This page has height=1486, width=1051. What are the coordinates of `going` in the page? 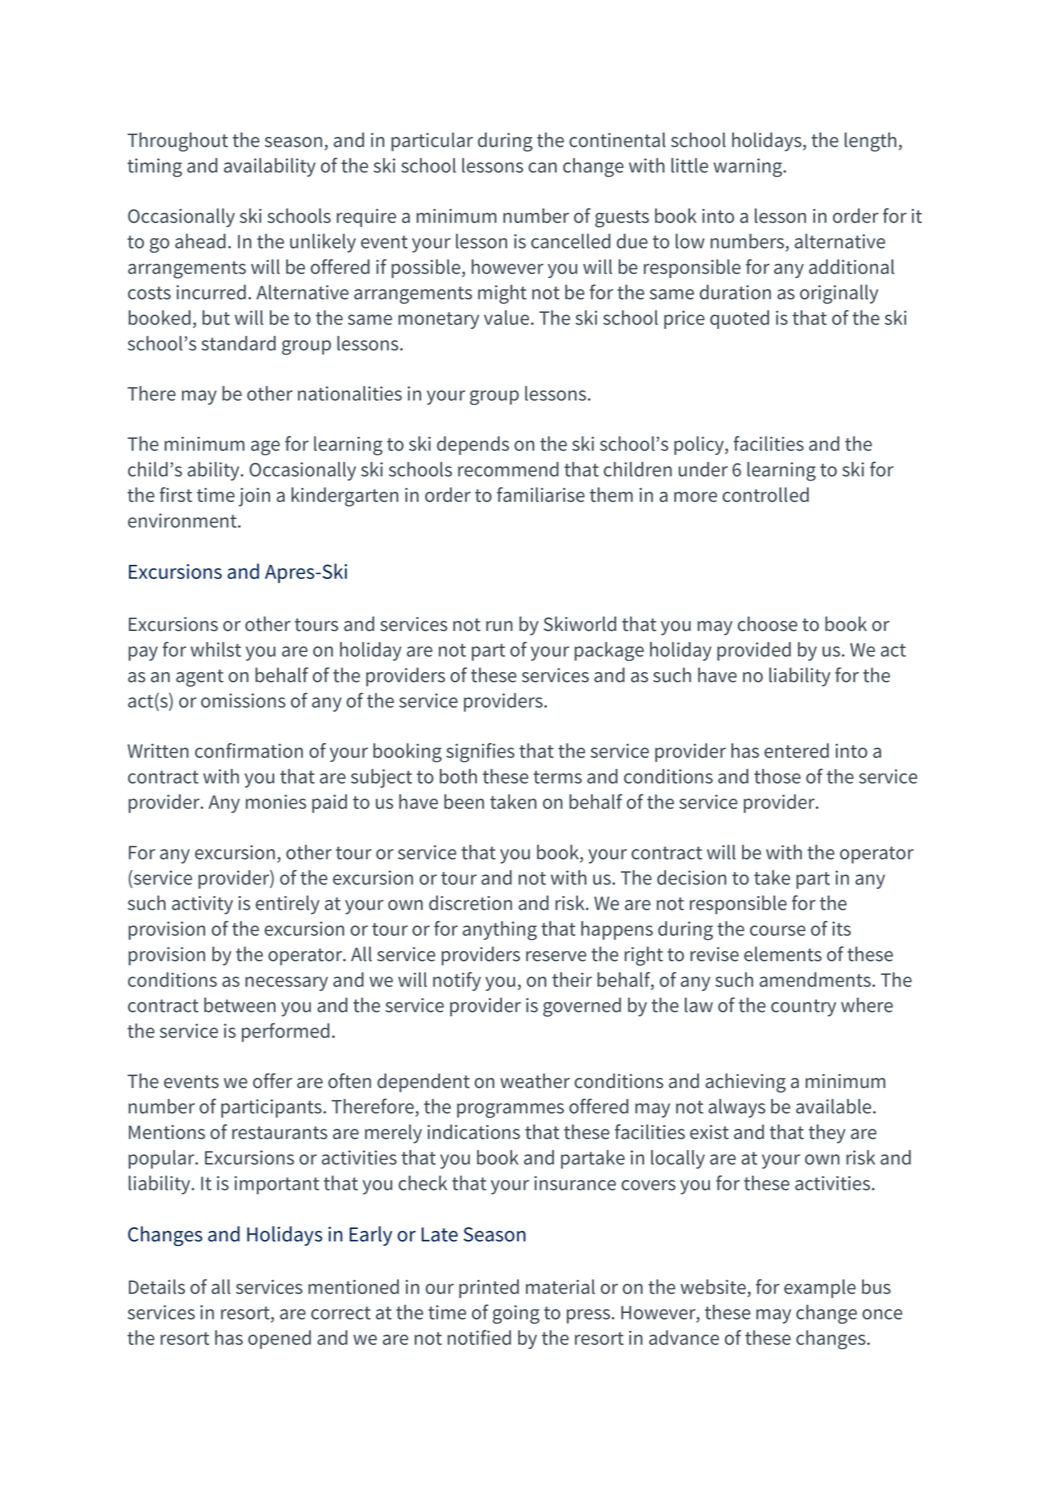 It's located at (516, 1314).
